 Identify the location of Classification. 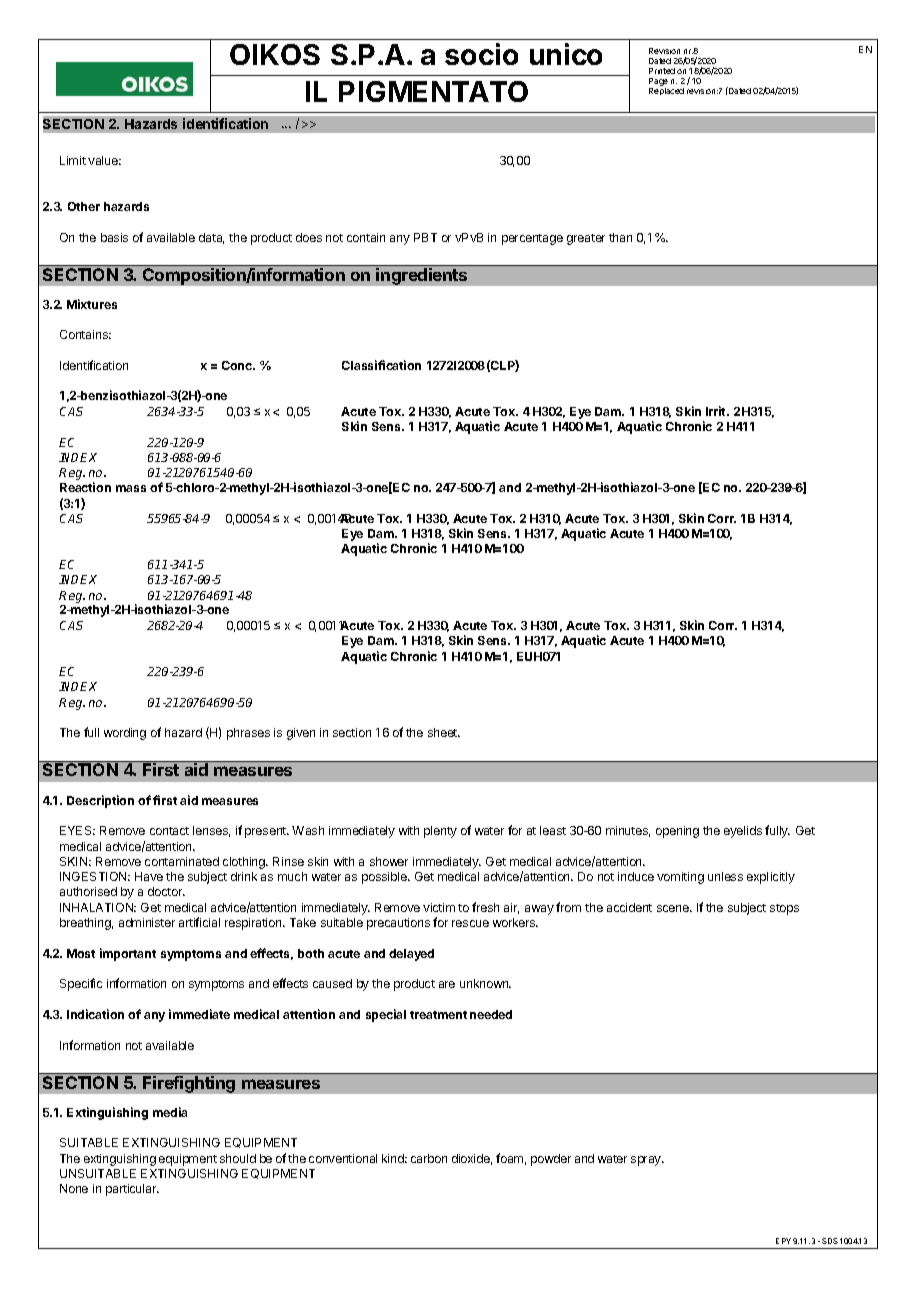
(381, 365).
